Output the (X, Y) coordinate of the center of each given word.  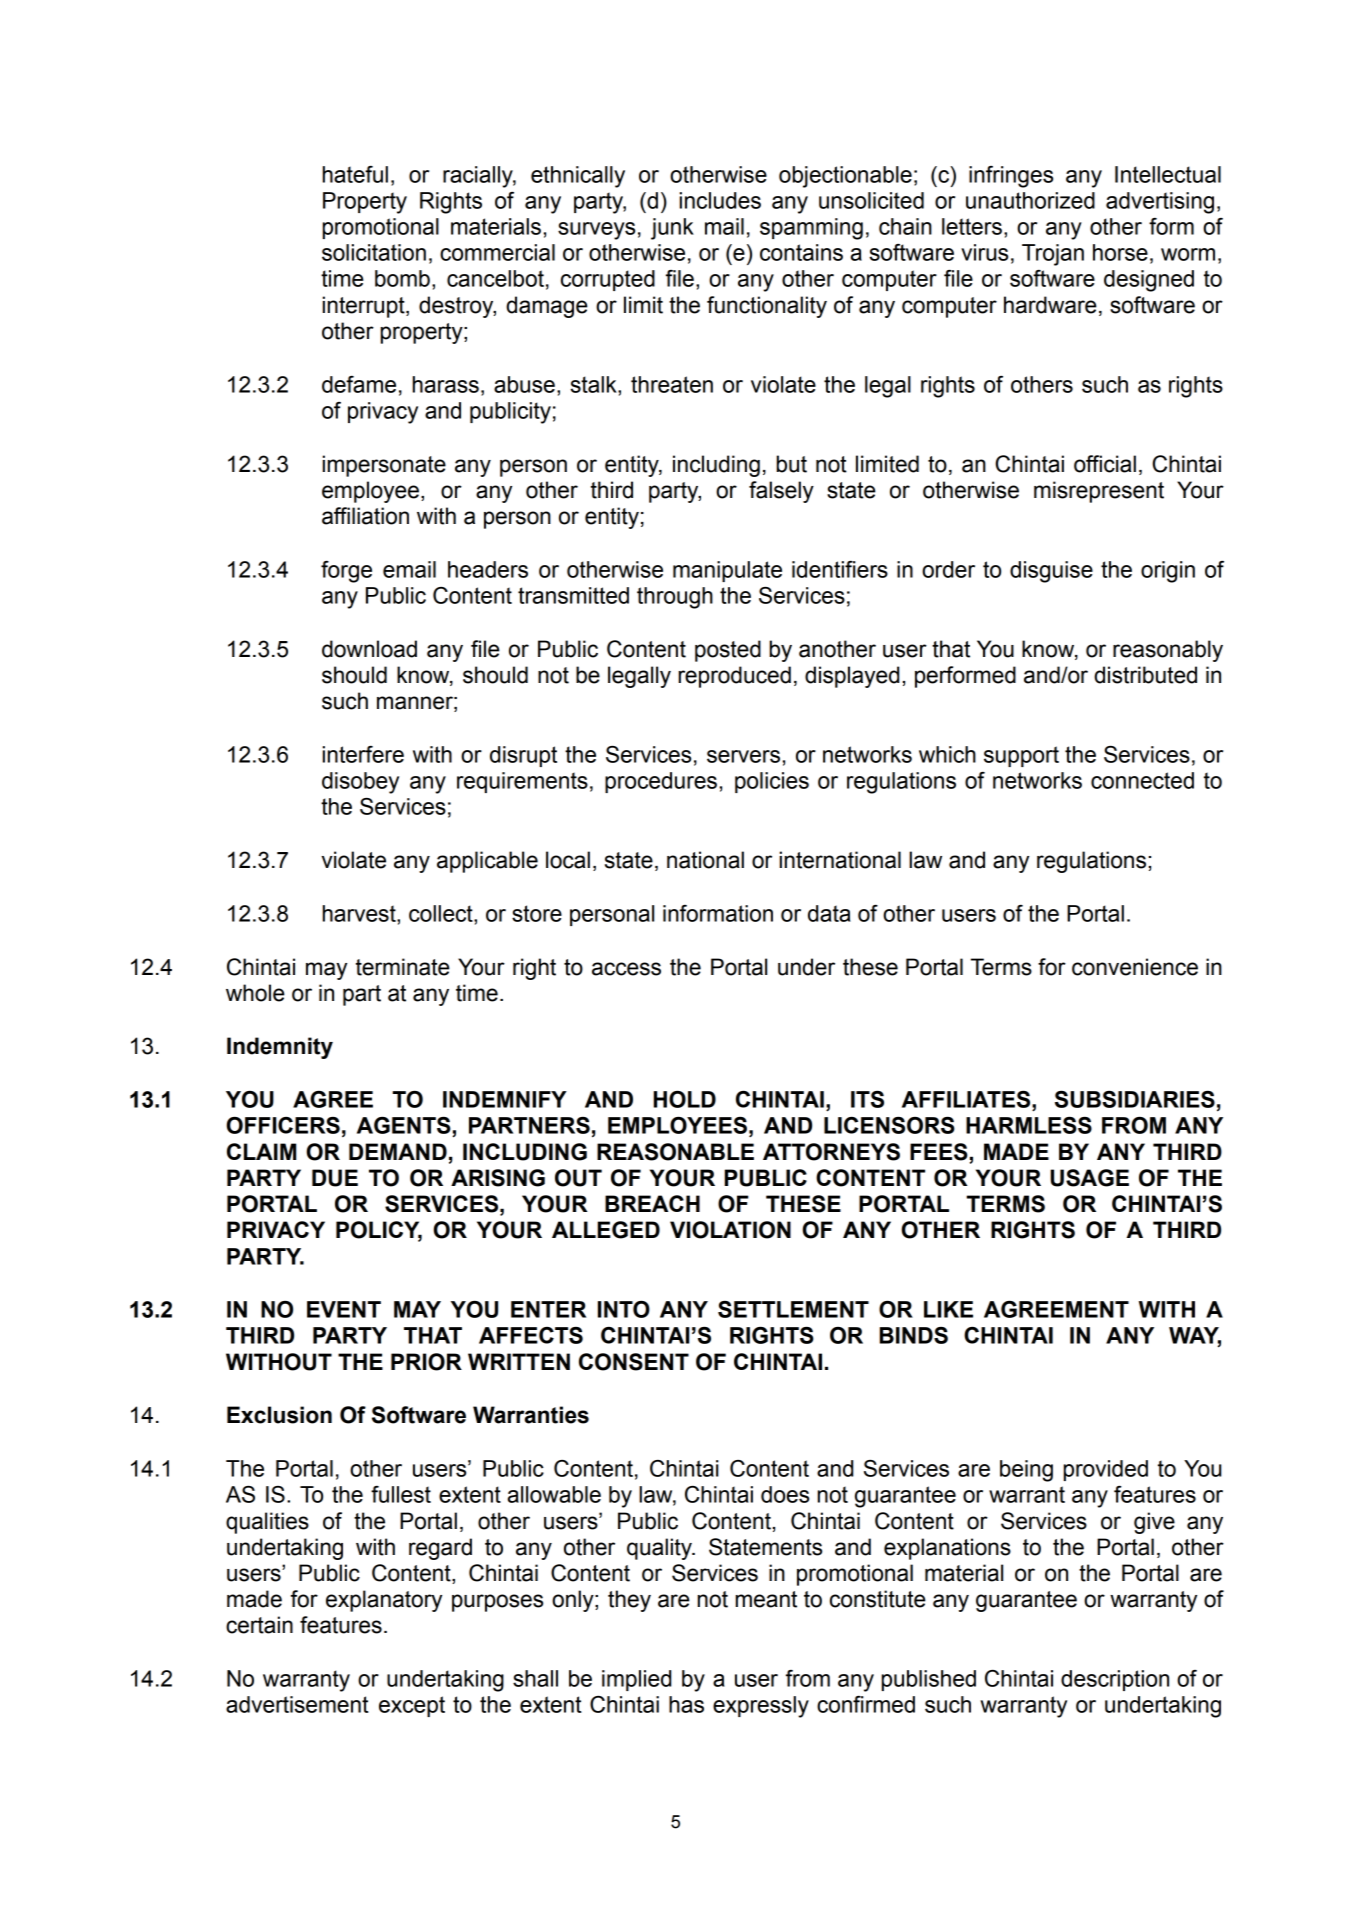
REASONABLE (675, 1152)
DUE (335, 1178)
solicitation (374, 252)
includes (720, 200)
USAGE (1089, 1178)
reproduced (734, 677)
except (412, 1706)
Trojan (1053, 255)
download (369, 649)
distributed (1145, 675)
